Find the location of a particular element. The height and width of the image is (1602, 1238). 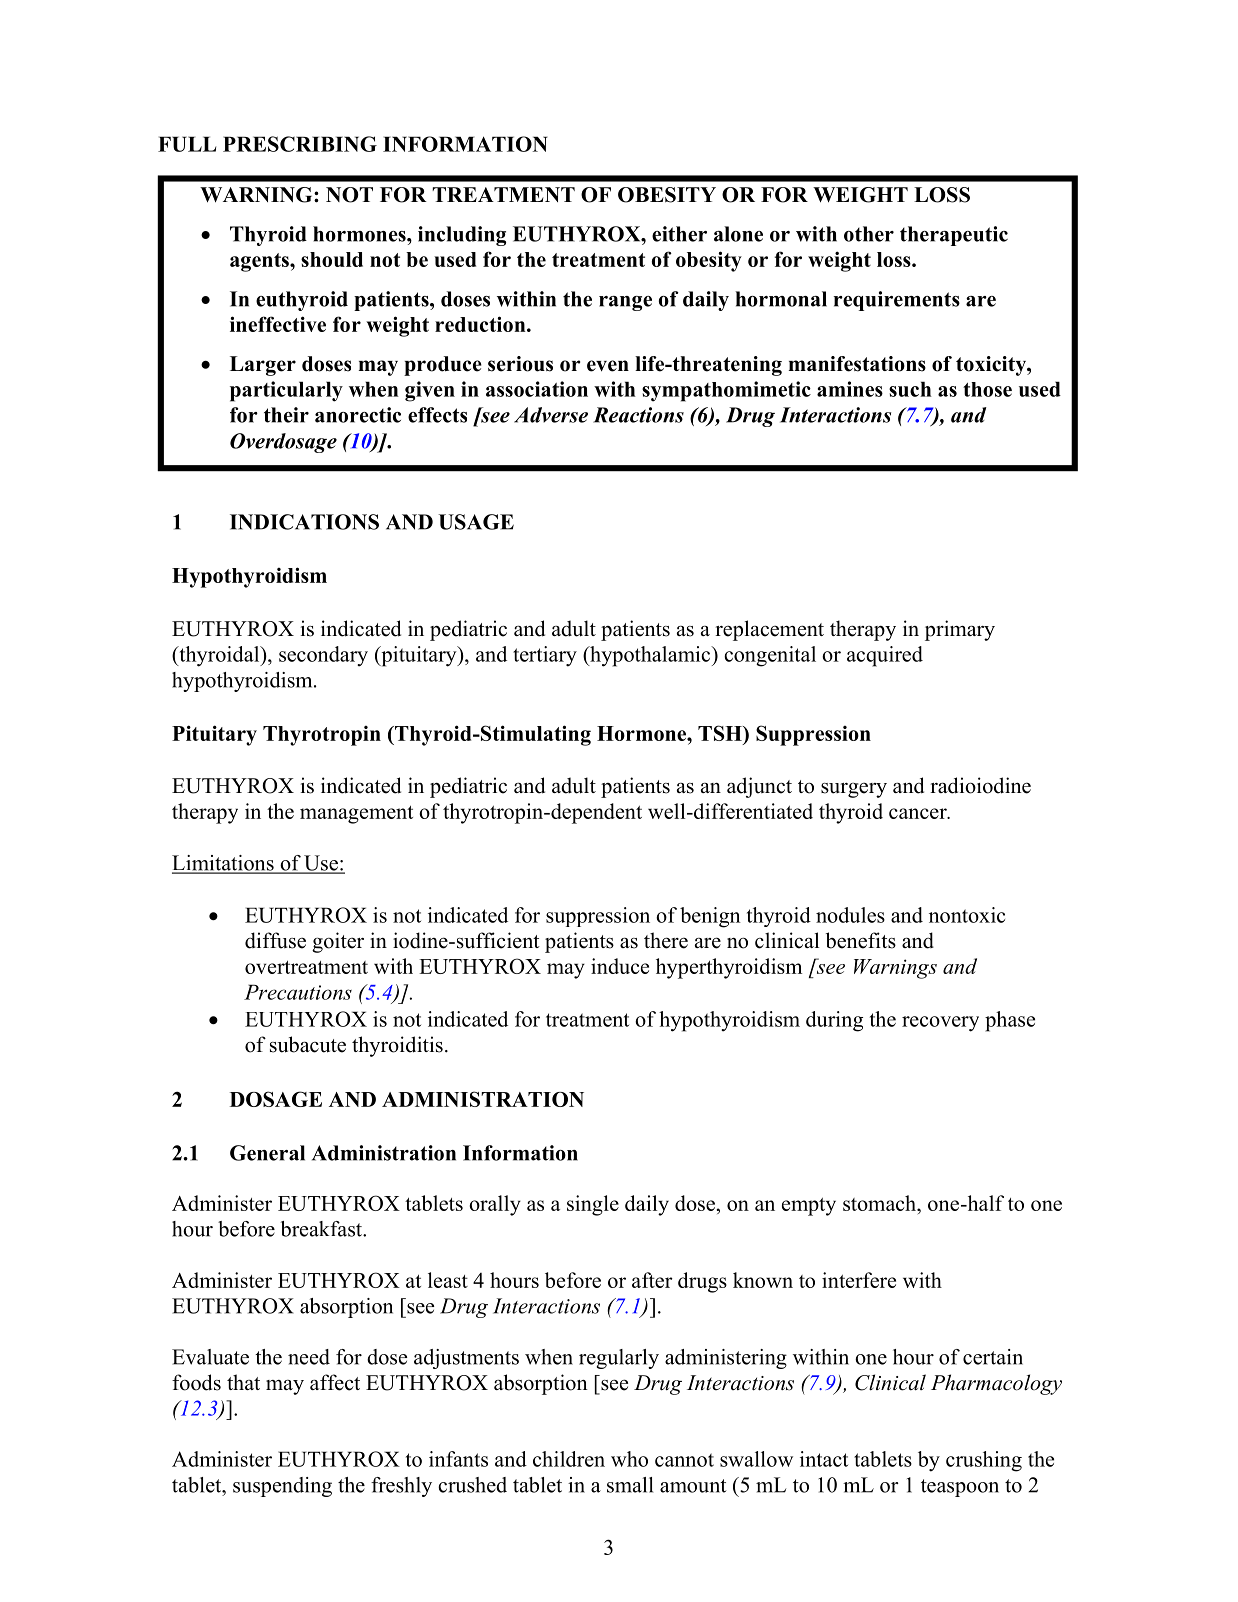

induce is located at coordinates (620, 966).
